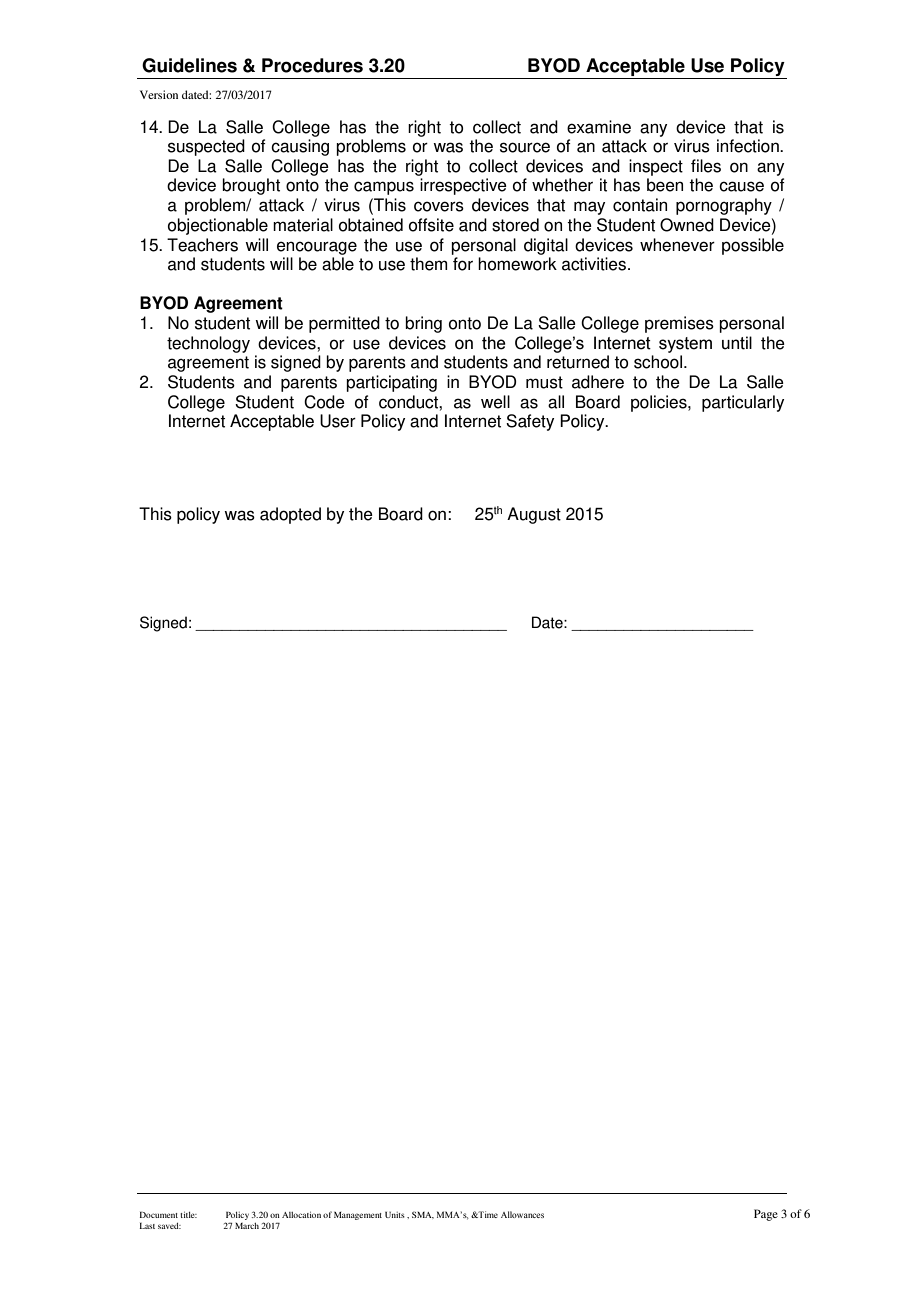 This document has height=1308, width=924. Describe the element at coordinates (525, 147) in the document. I see `source` at that location.
